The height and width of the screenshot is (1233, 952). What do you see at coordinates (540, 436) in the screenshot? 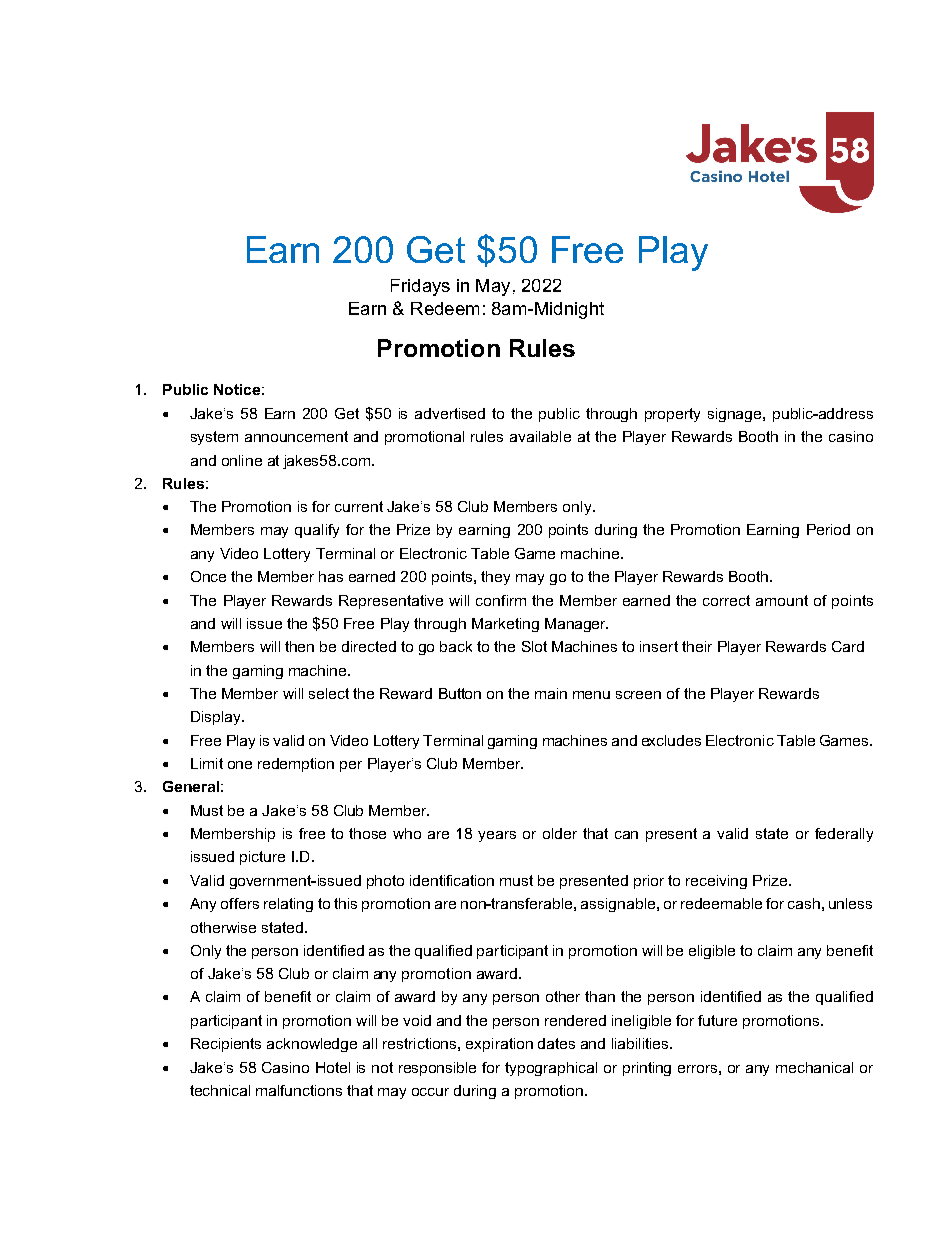
I see `available` at bounding box center [540, 436].
